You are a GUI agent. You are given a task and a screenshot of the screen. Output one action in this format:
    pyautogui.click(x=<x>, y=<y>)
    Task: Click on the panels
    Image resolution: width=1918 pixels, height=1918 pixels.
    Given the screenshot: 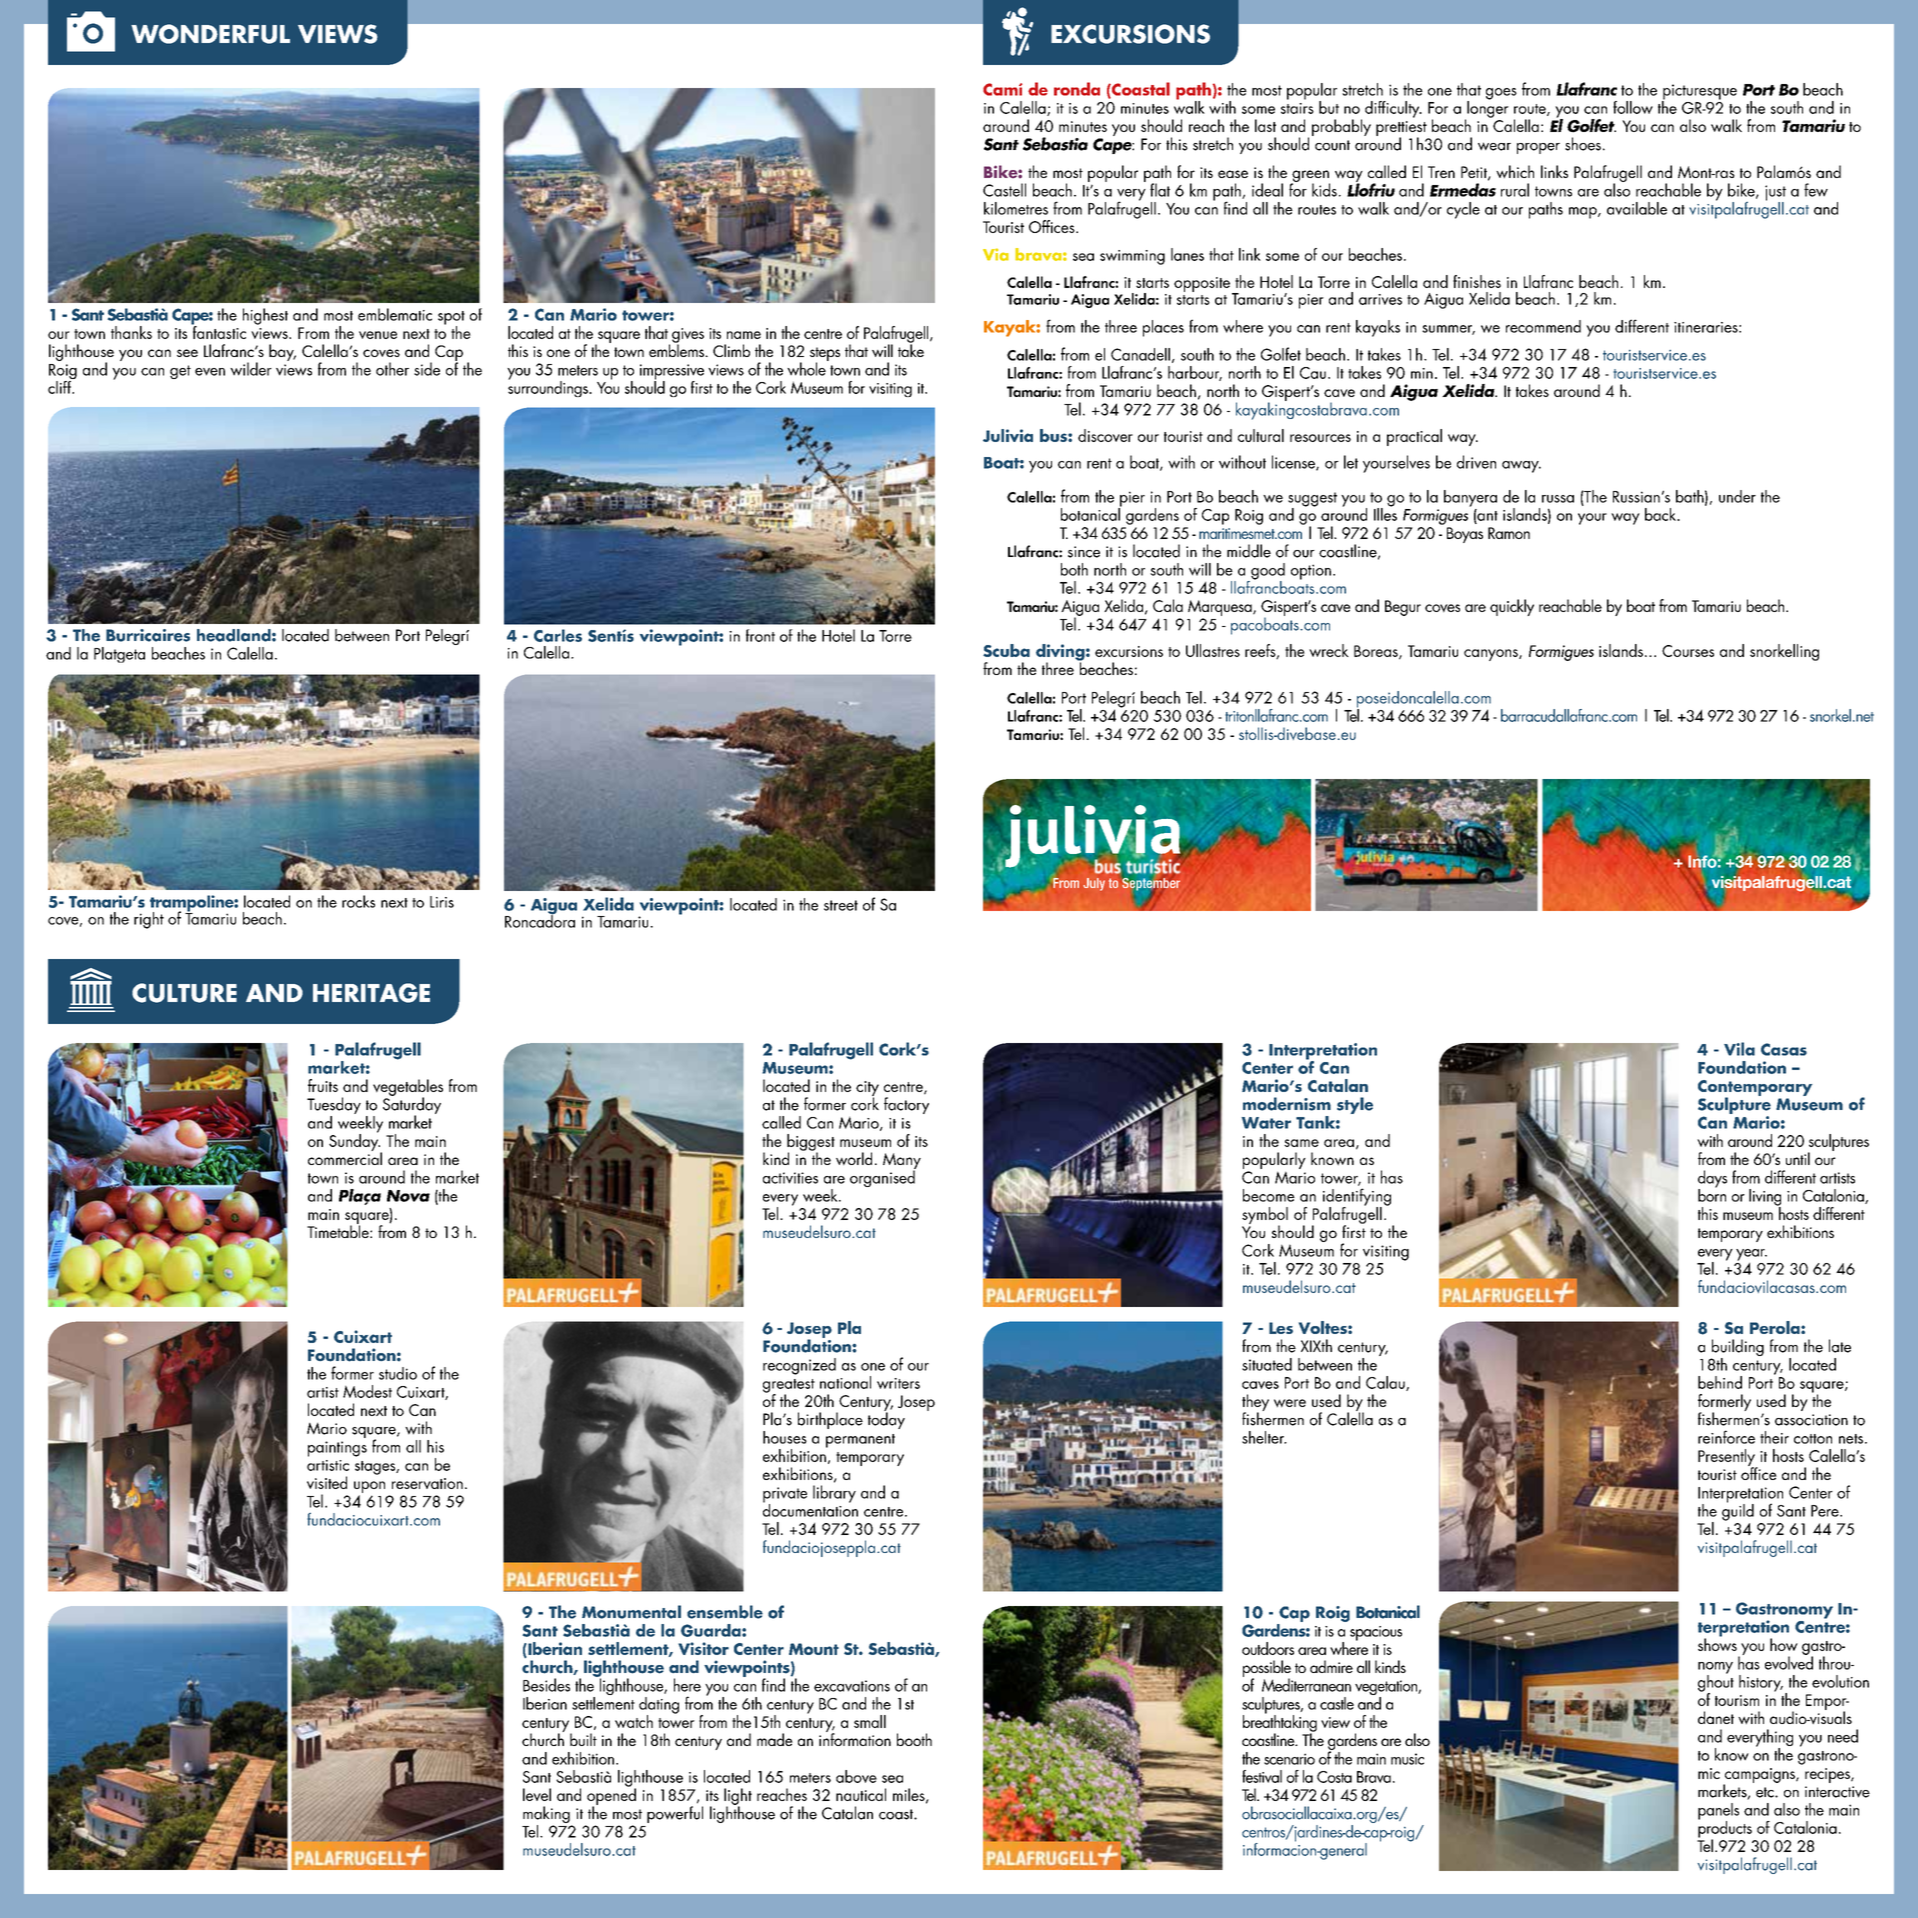 What is the action you would take?
    pyautogui.click(x=1718, y=1812)
